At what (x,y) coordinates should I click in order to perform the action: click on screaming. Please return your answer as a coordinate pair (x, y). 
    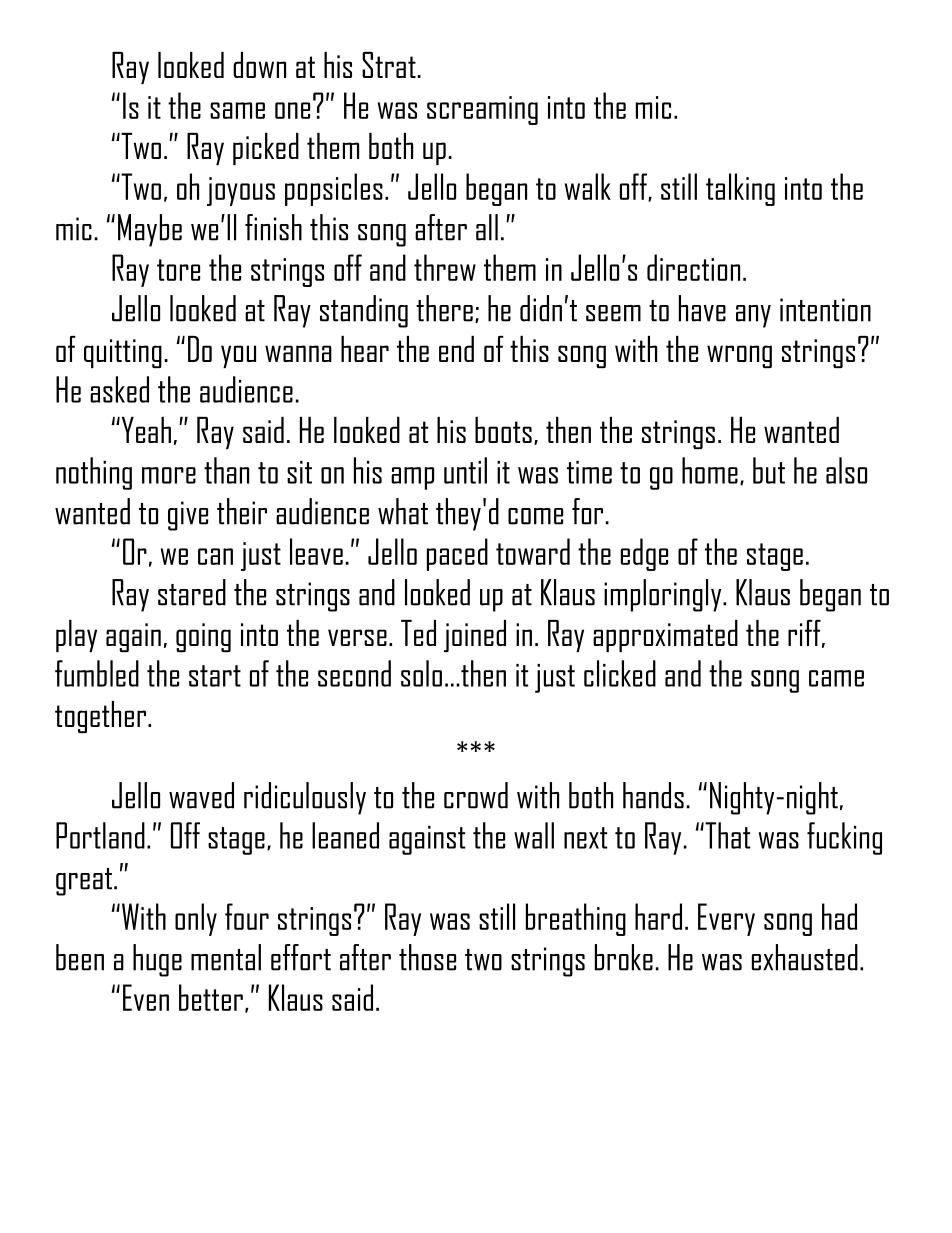
    Looking at the image, I should click on (482, 110).
